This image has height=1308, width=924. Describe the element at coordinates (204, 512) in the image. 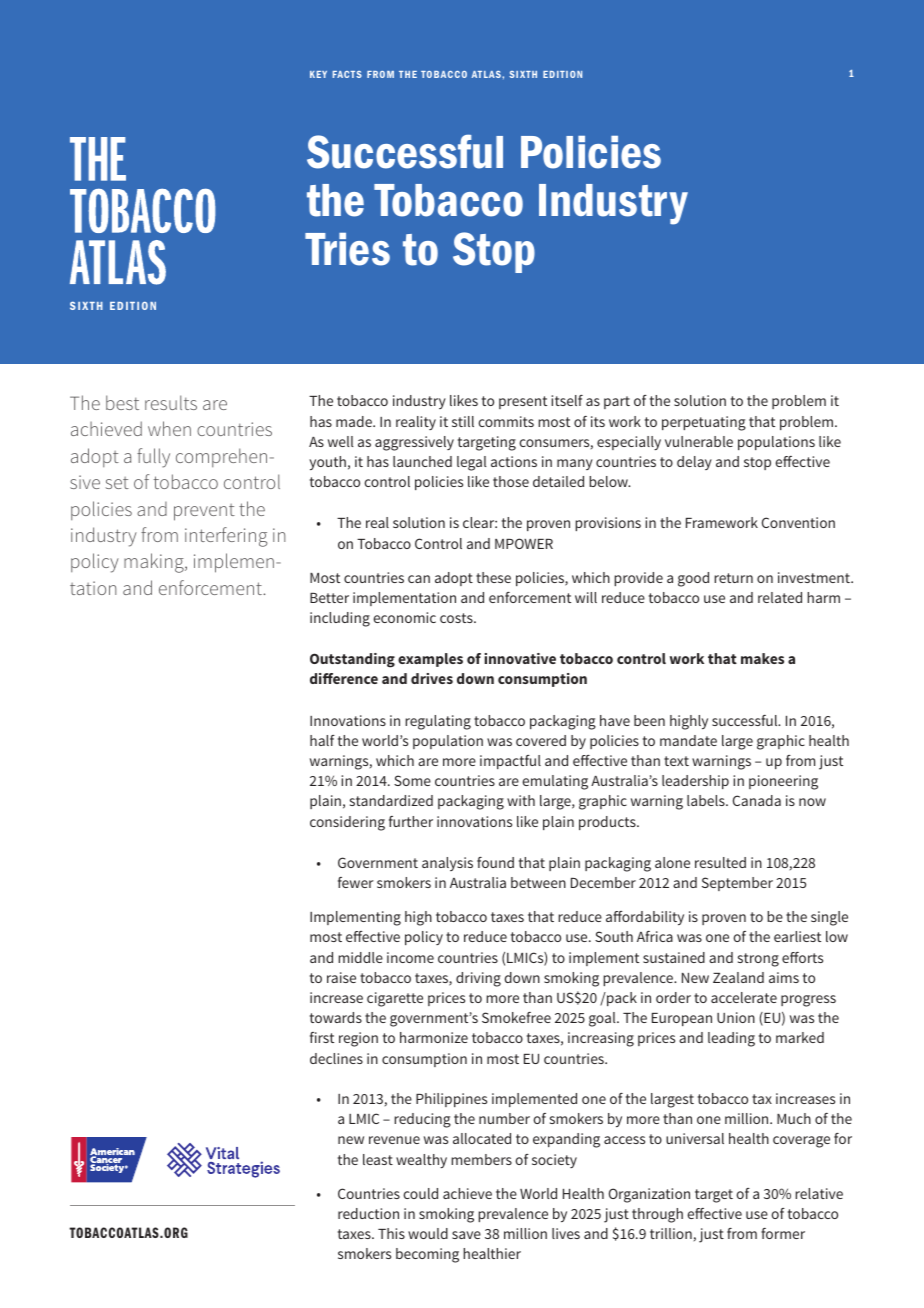

I see `prevent` at that location.
